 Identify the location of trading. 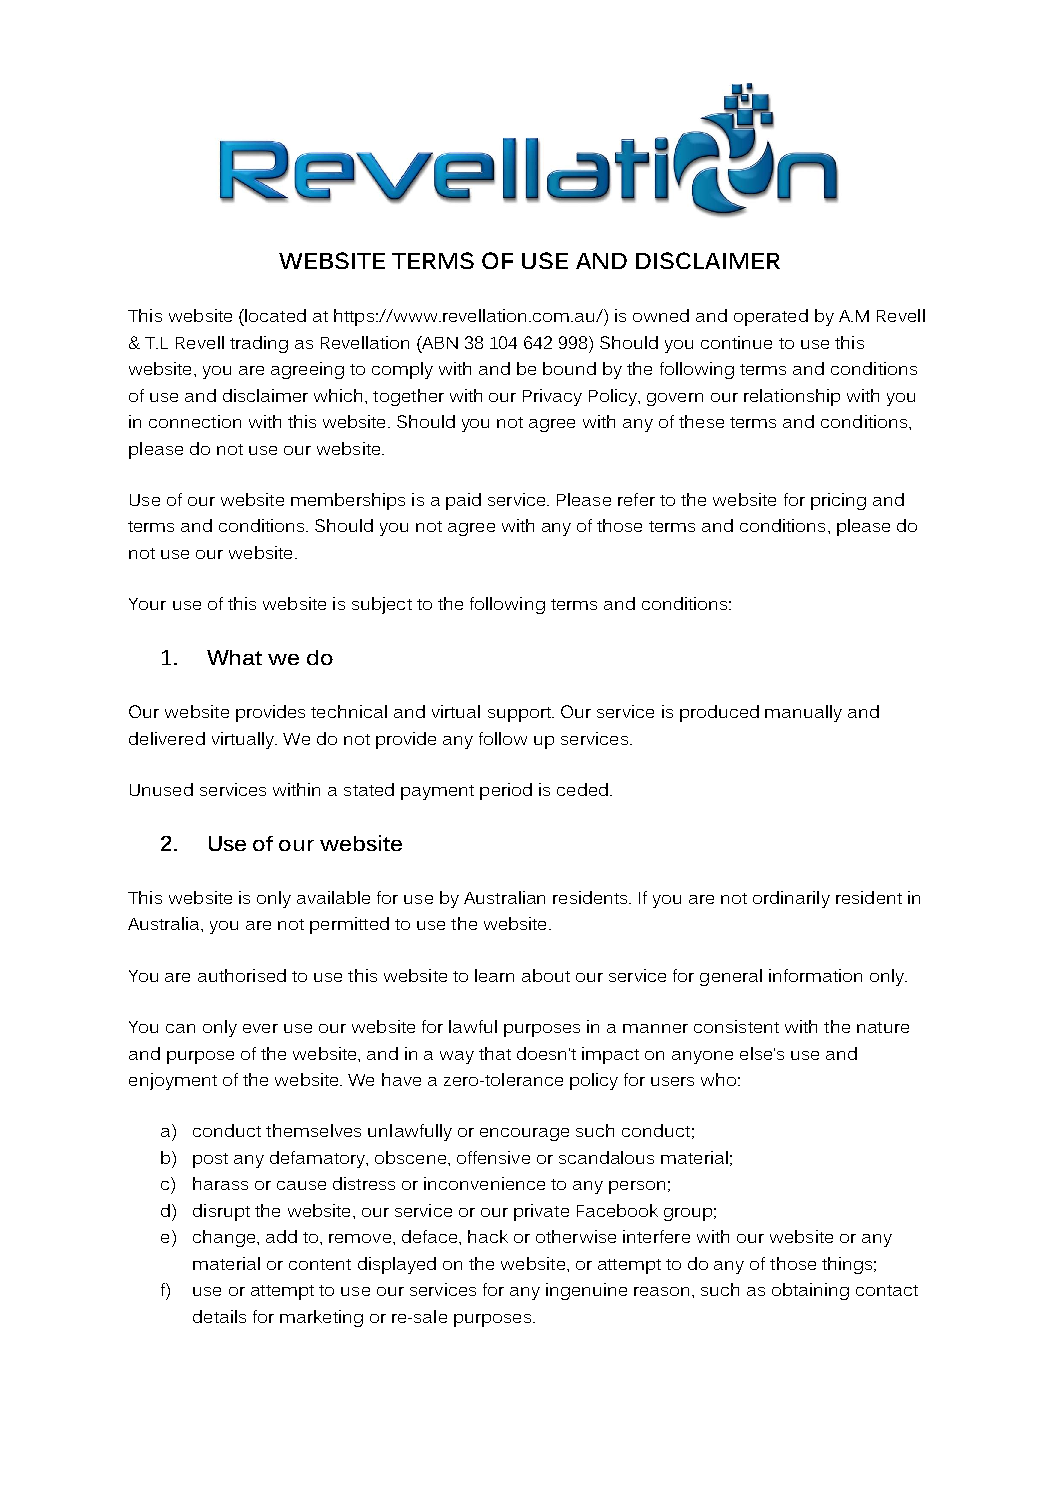
(259, 344).
